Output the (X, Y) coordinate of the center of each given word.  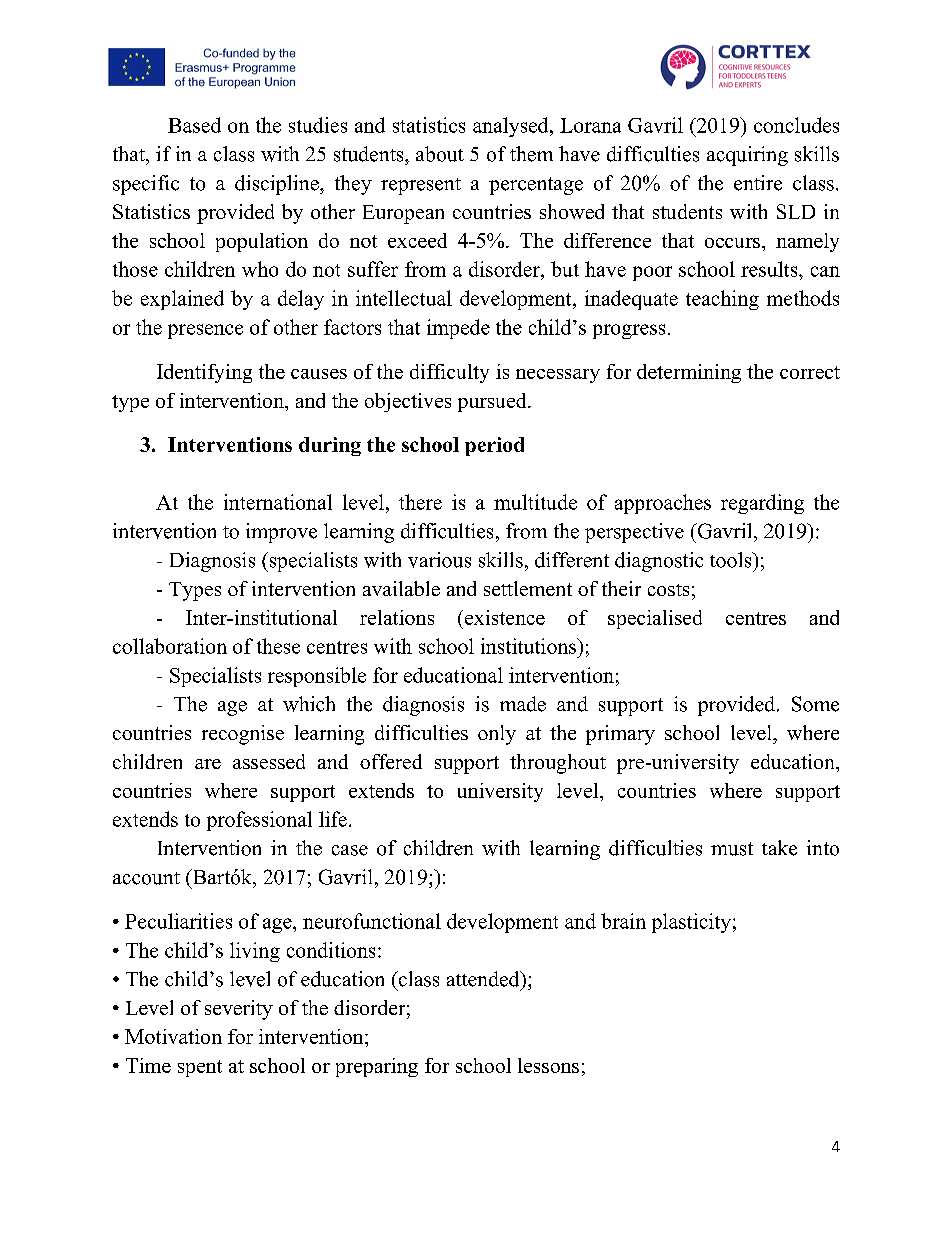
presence (205, 331)
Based (194, 125)
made (523, 704)
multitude (535, 502)
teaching (722, 300)
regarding (762, 504)
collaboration (170, 646)
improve (281, 533)
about (440, 154)
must (732, 849)
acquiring (747, 156)
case (350, 850)
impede (458, 329)
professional (259, 821)
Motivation (173, 1036)
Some (815, 704)
